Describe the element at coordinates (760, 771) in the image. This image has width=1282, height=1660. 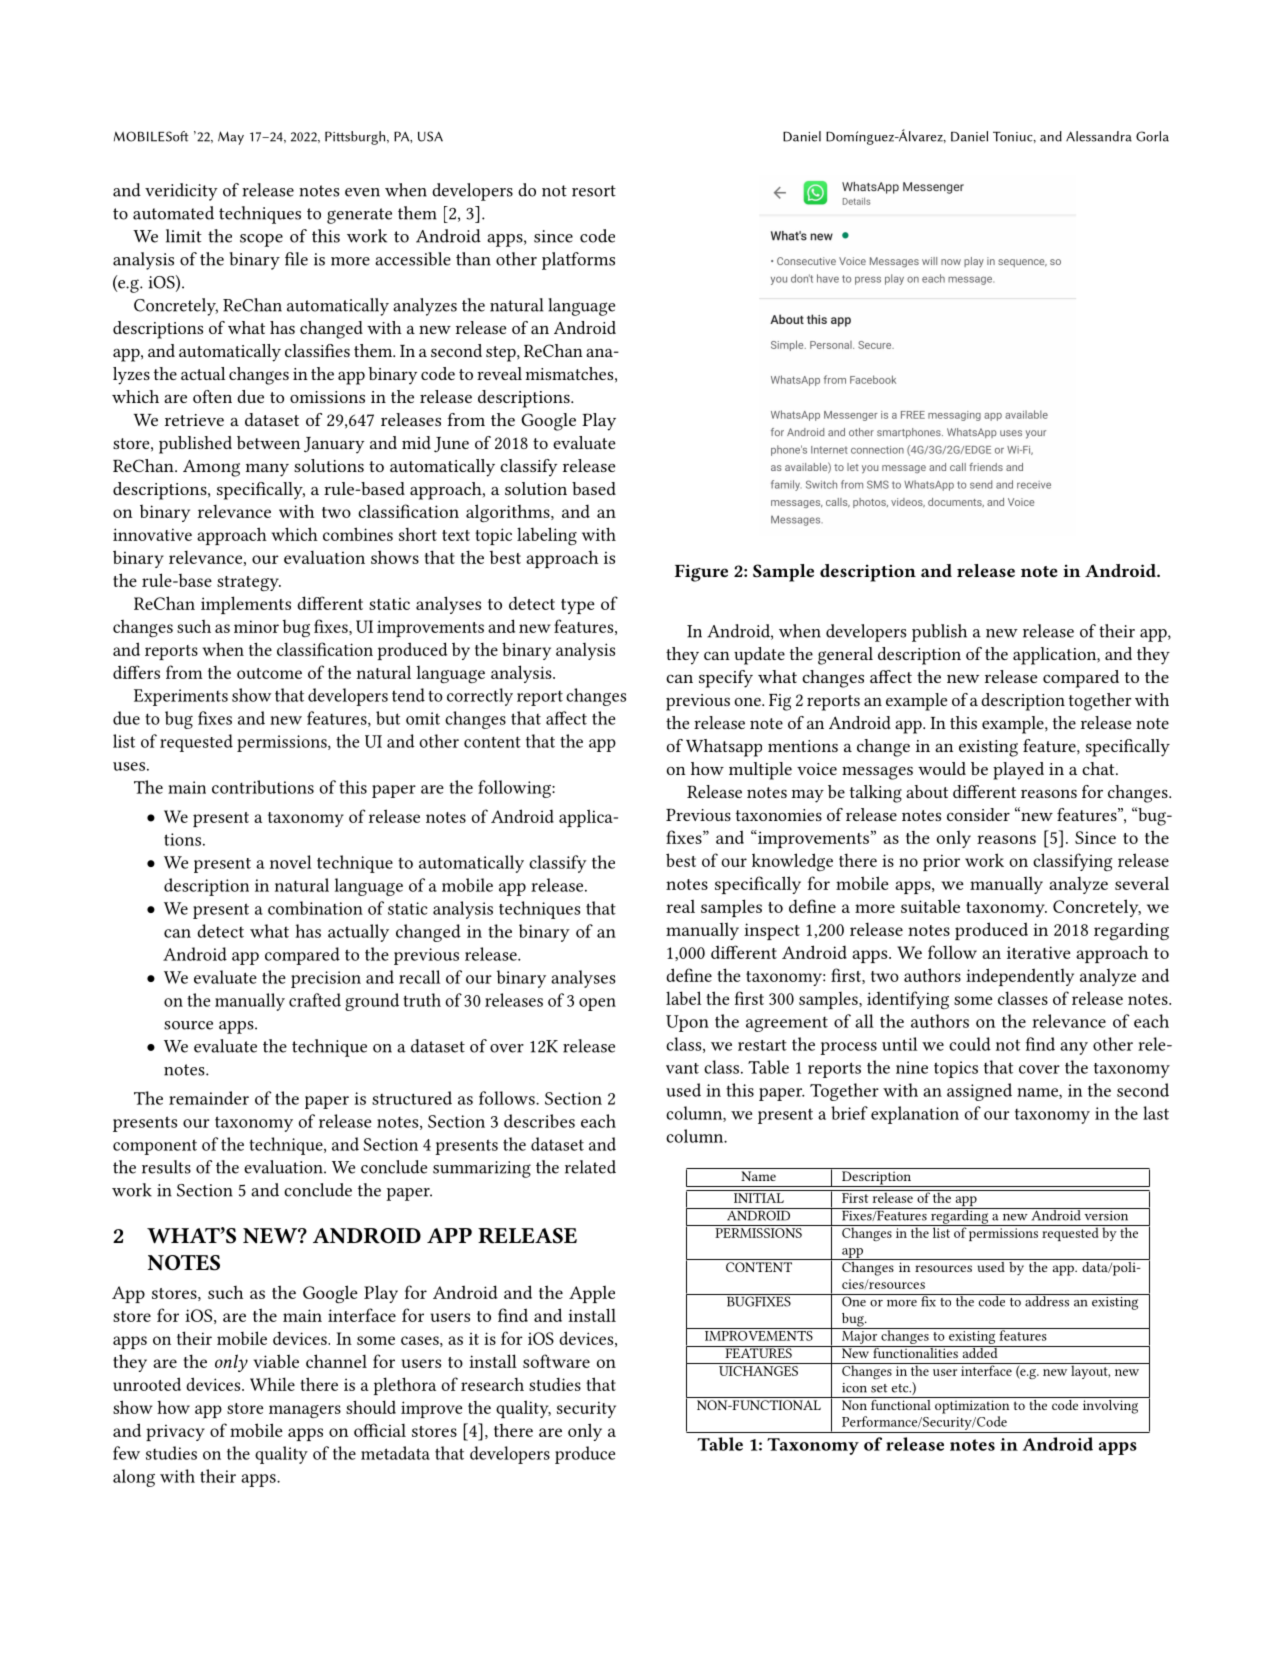
I see `multiple` at that location.
